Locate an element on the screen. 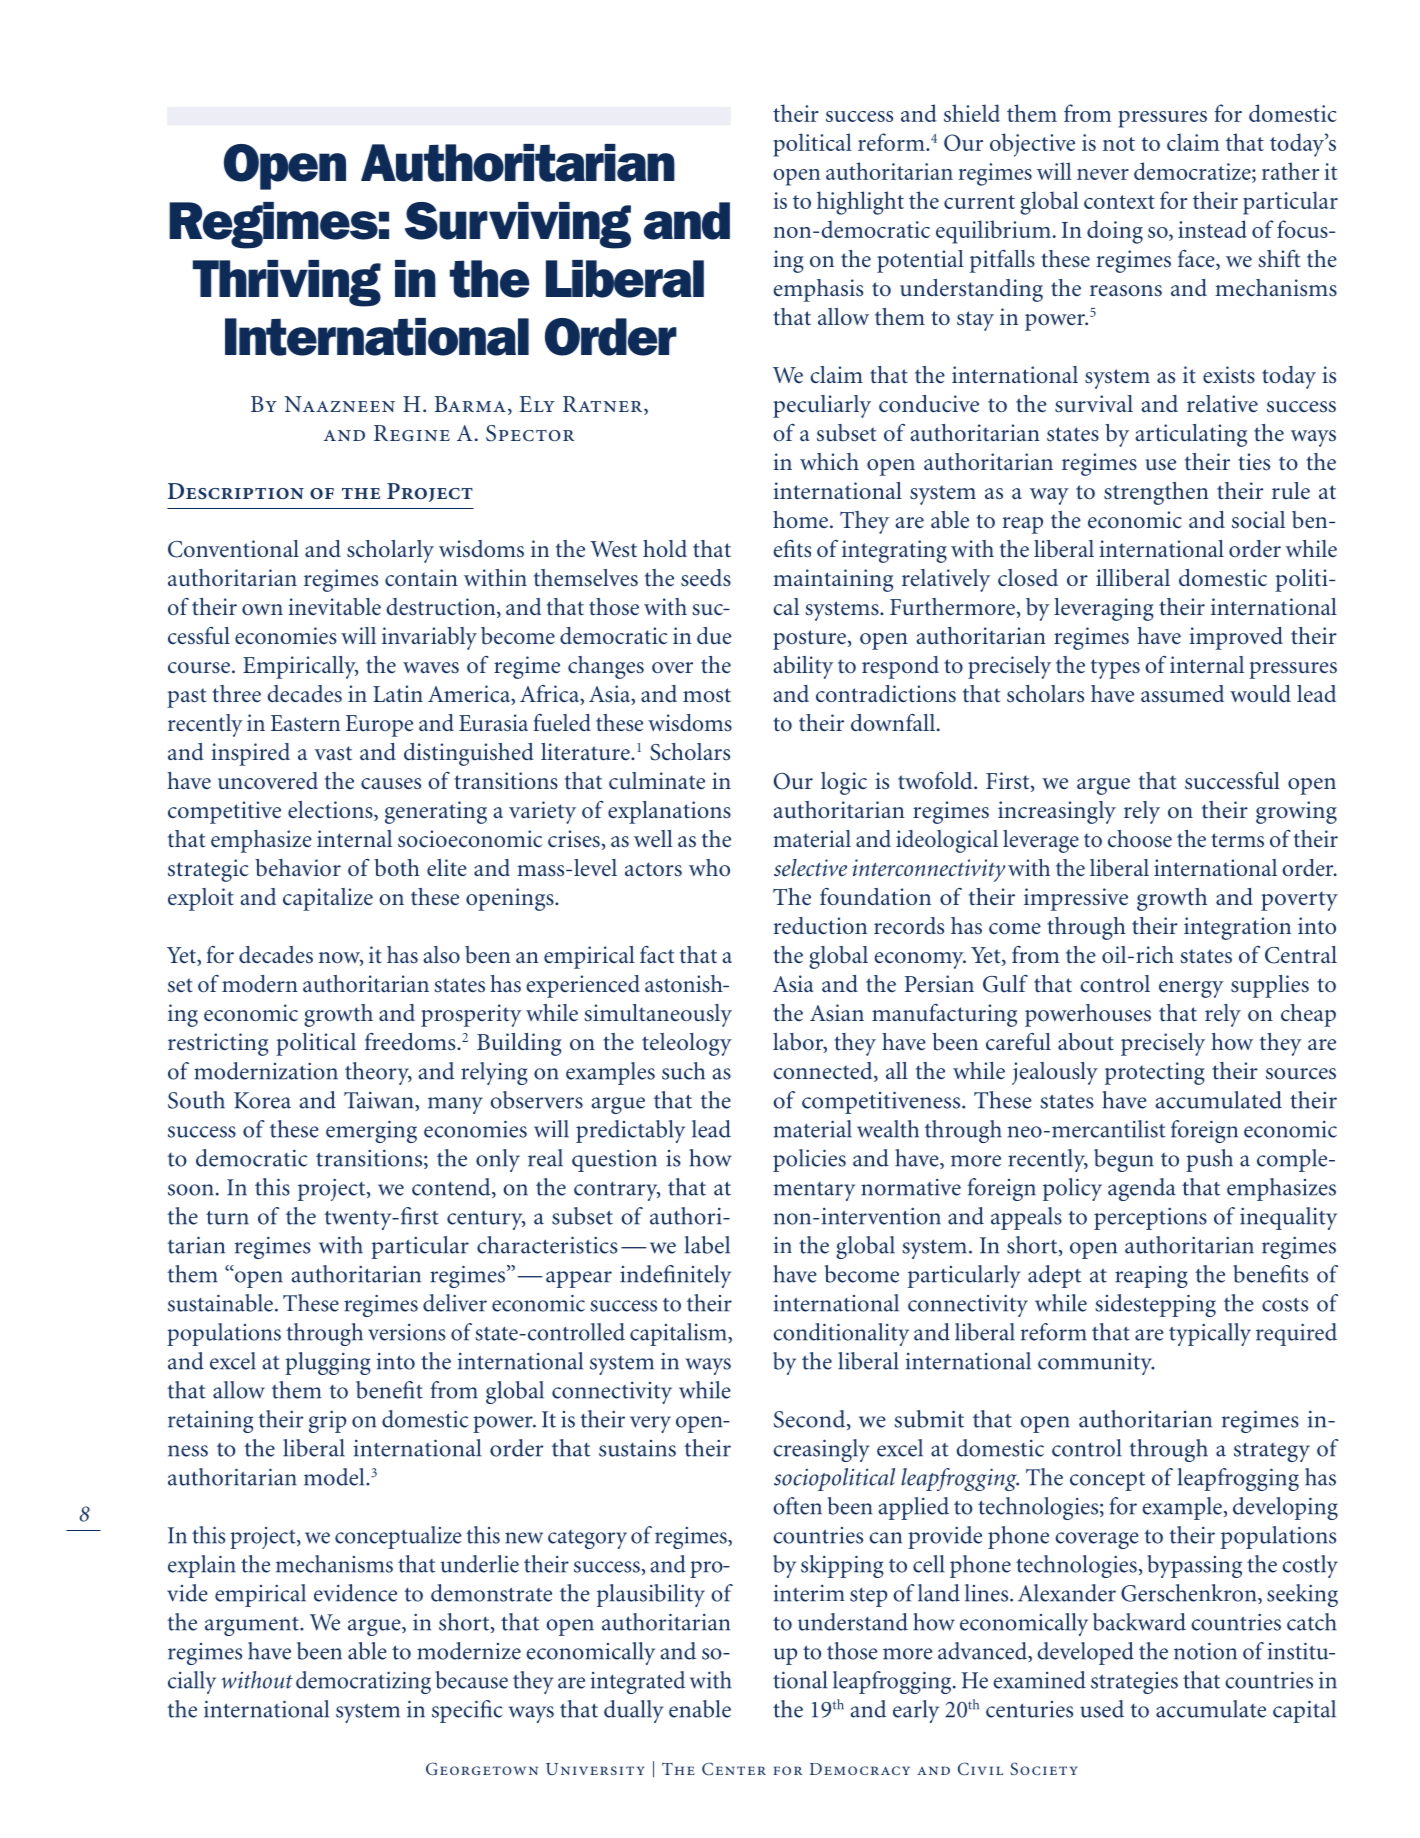 This screenshot has width=1420, height=1838. indefinitely is located at coordinates (675, 1276).
